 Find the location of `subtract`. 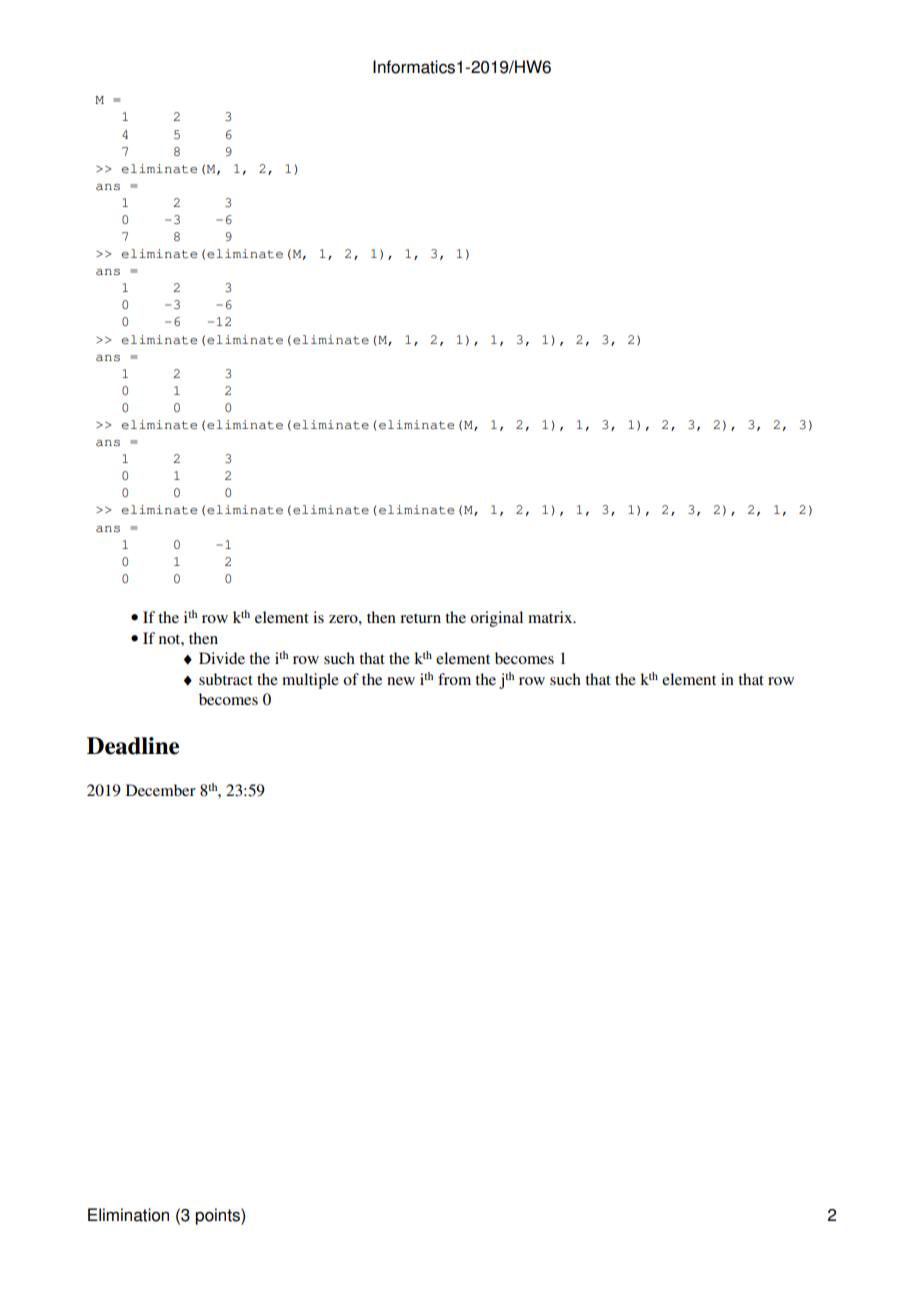

subtract is located at coordinates (226, 679).
